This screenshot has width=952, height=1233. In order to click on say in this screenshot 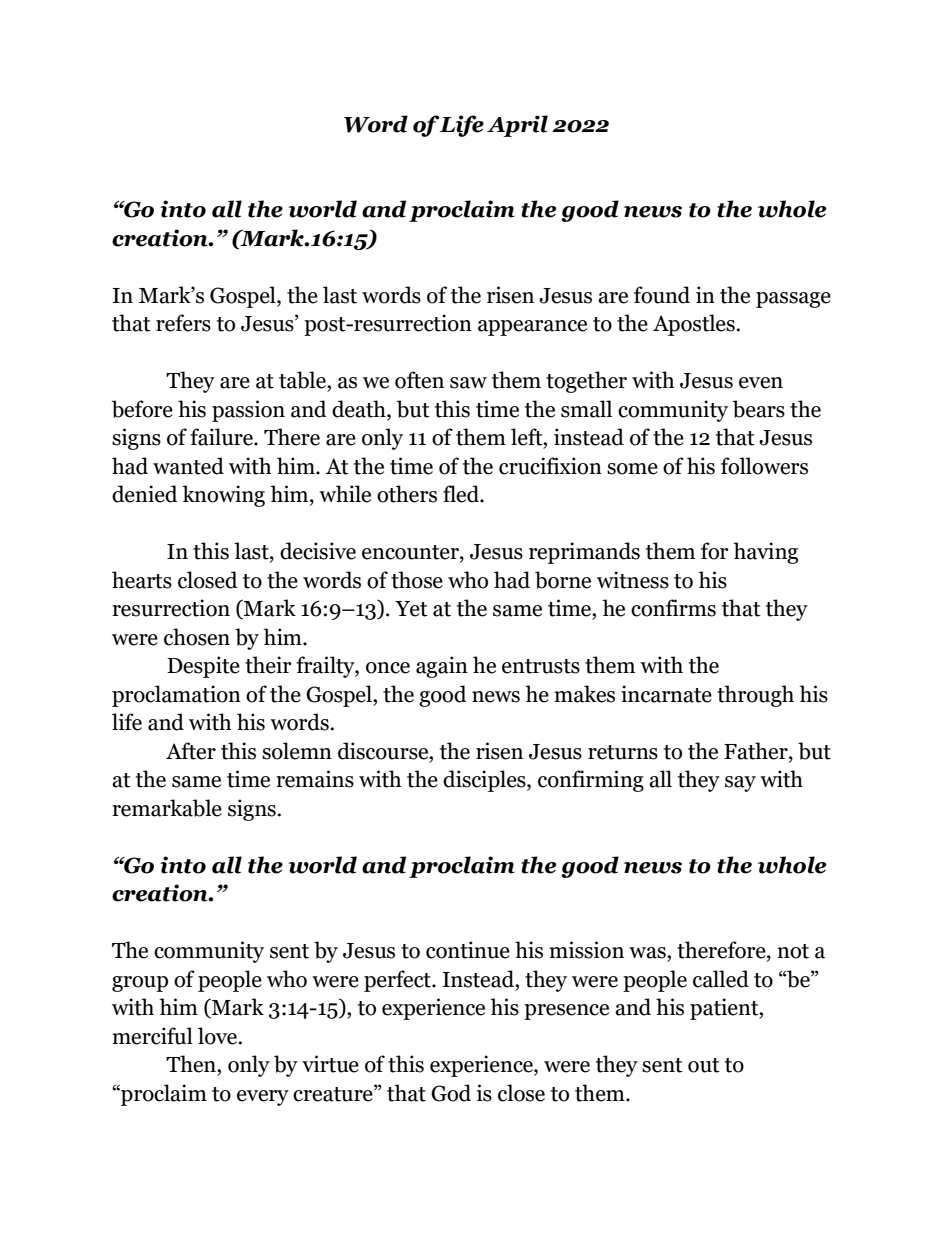, I will do `click(740, 784)`.
